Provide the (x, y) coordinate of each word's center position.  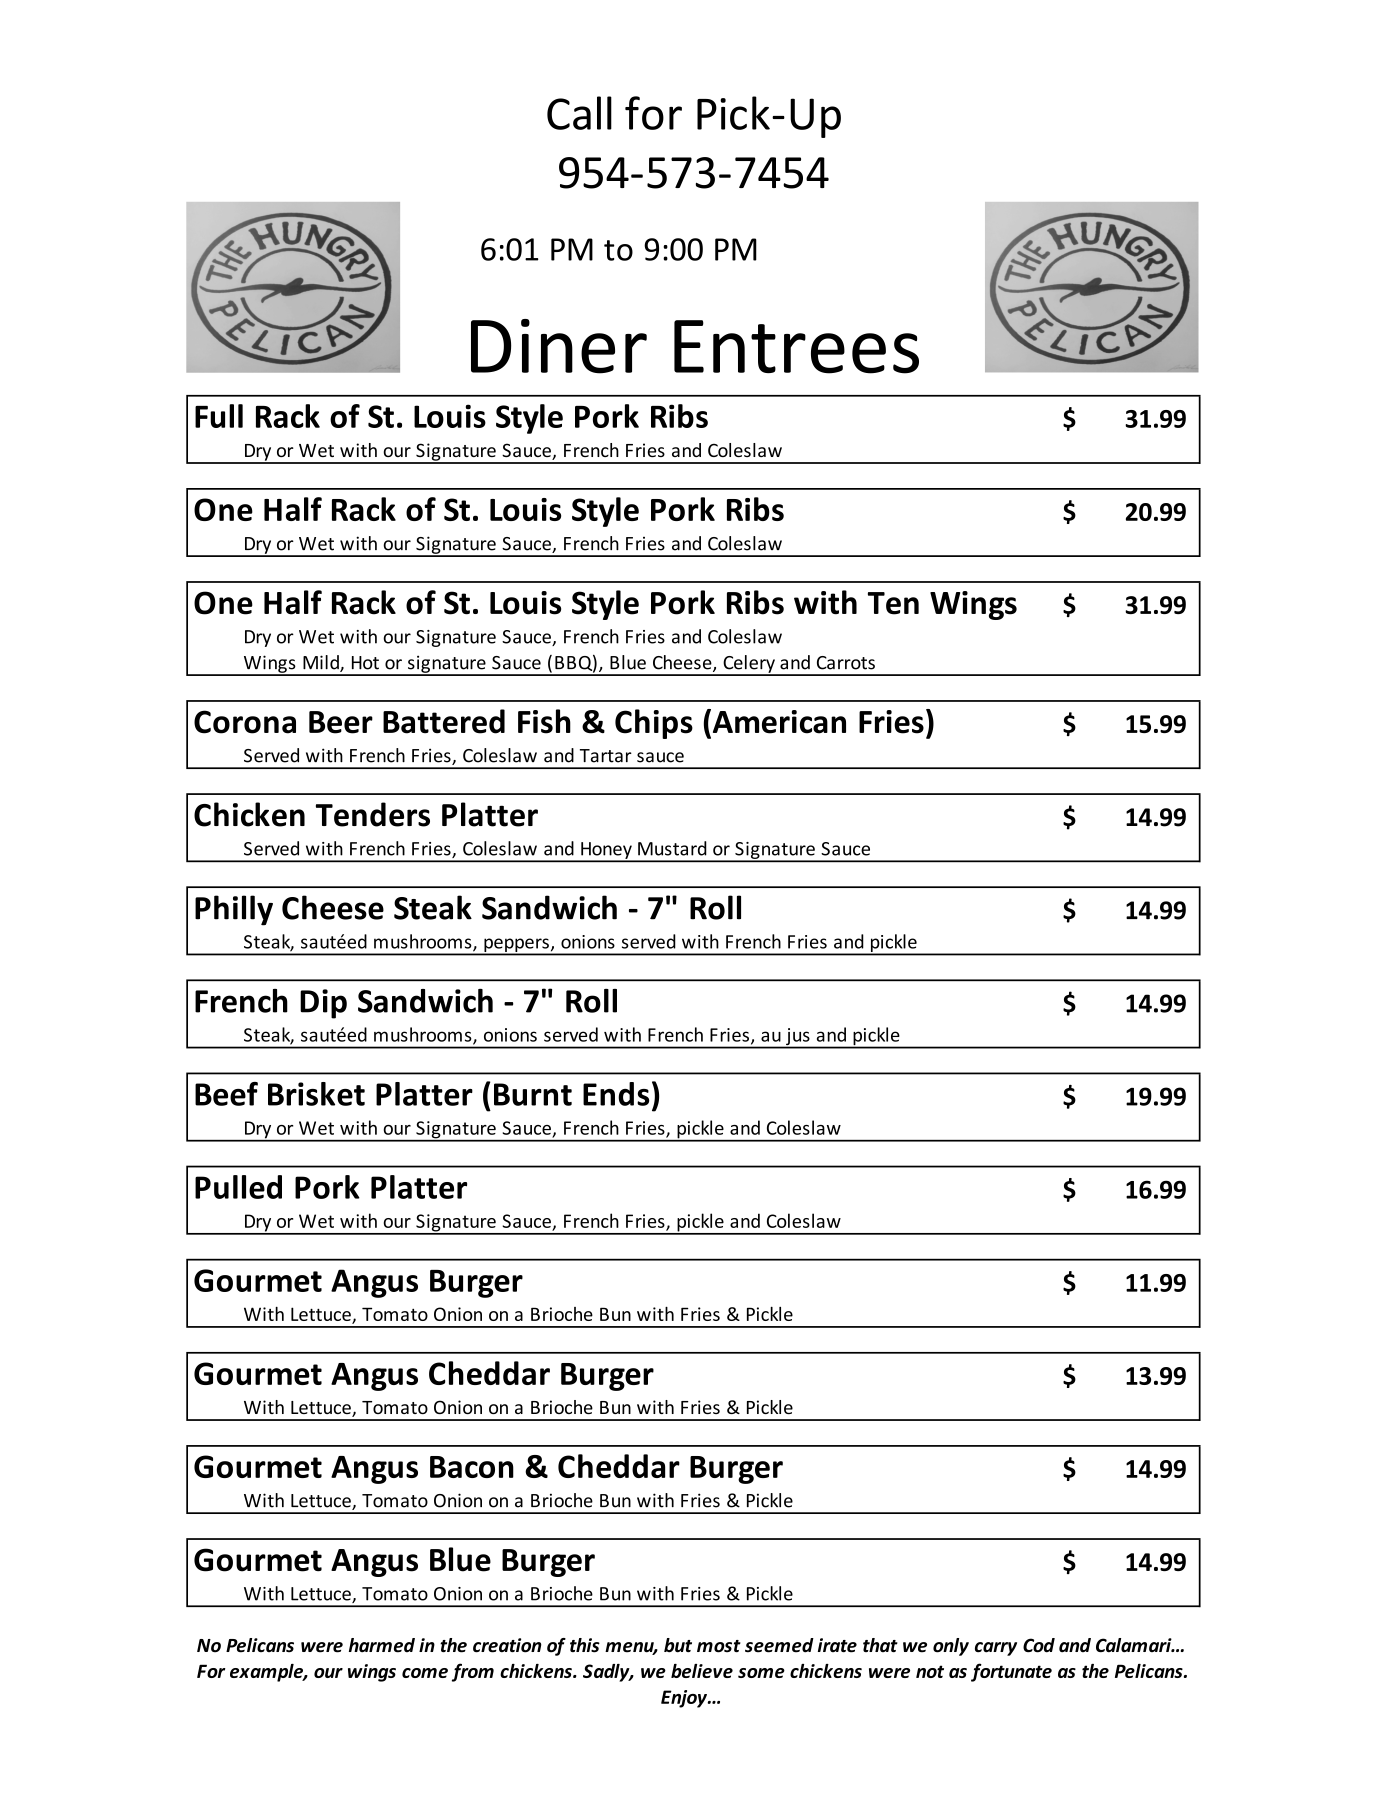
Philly (234, 910)
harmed (382, 1645)
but (678, 1645)
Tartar (606, 756)
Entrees (796, 347)
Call (579, 113)
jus (798, 1038)
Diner (559, 346)
